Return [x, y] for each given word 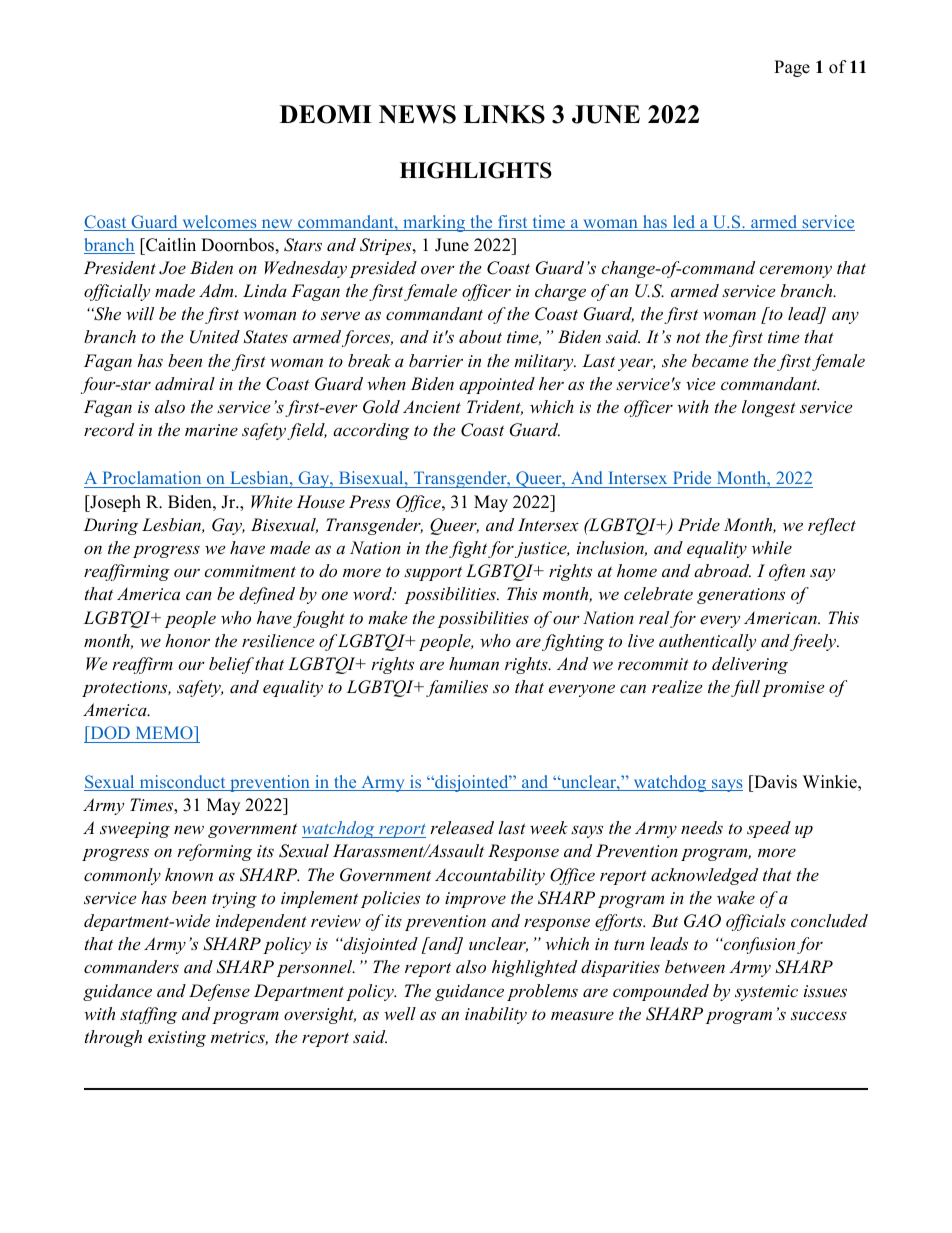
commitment [250, 571]
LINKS [504, 114]
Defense [219, 992]
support [433, 573]
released [462, 827]
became [720, 360]
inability [496, 1015]
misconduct [182, 783]
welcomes [219, 223]
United [215, 337]
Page [792, 68]
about [480, 336]
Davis [774, 782]
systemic [766, 993]
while [772, 547]
